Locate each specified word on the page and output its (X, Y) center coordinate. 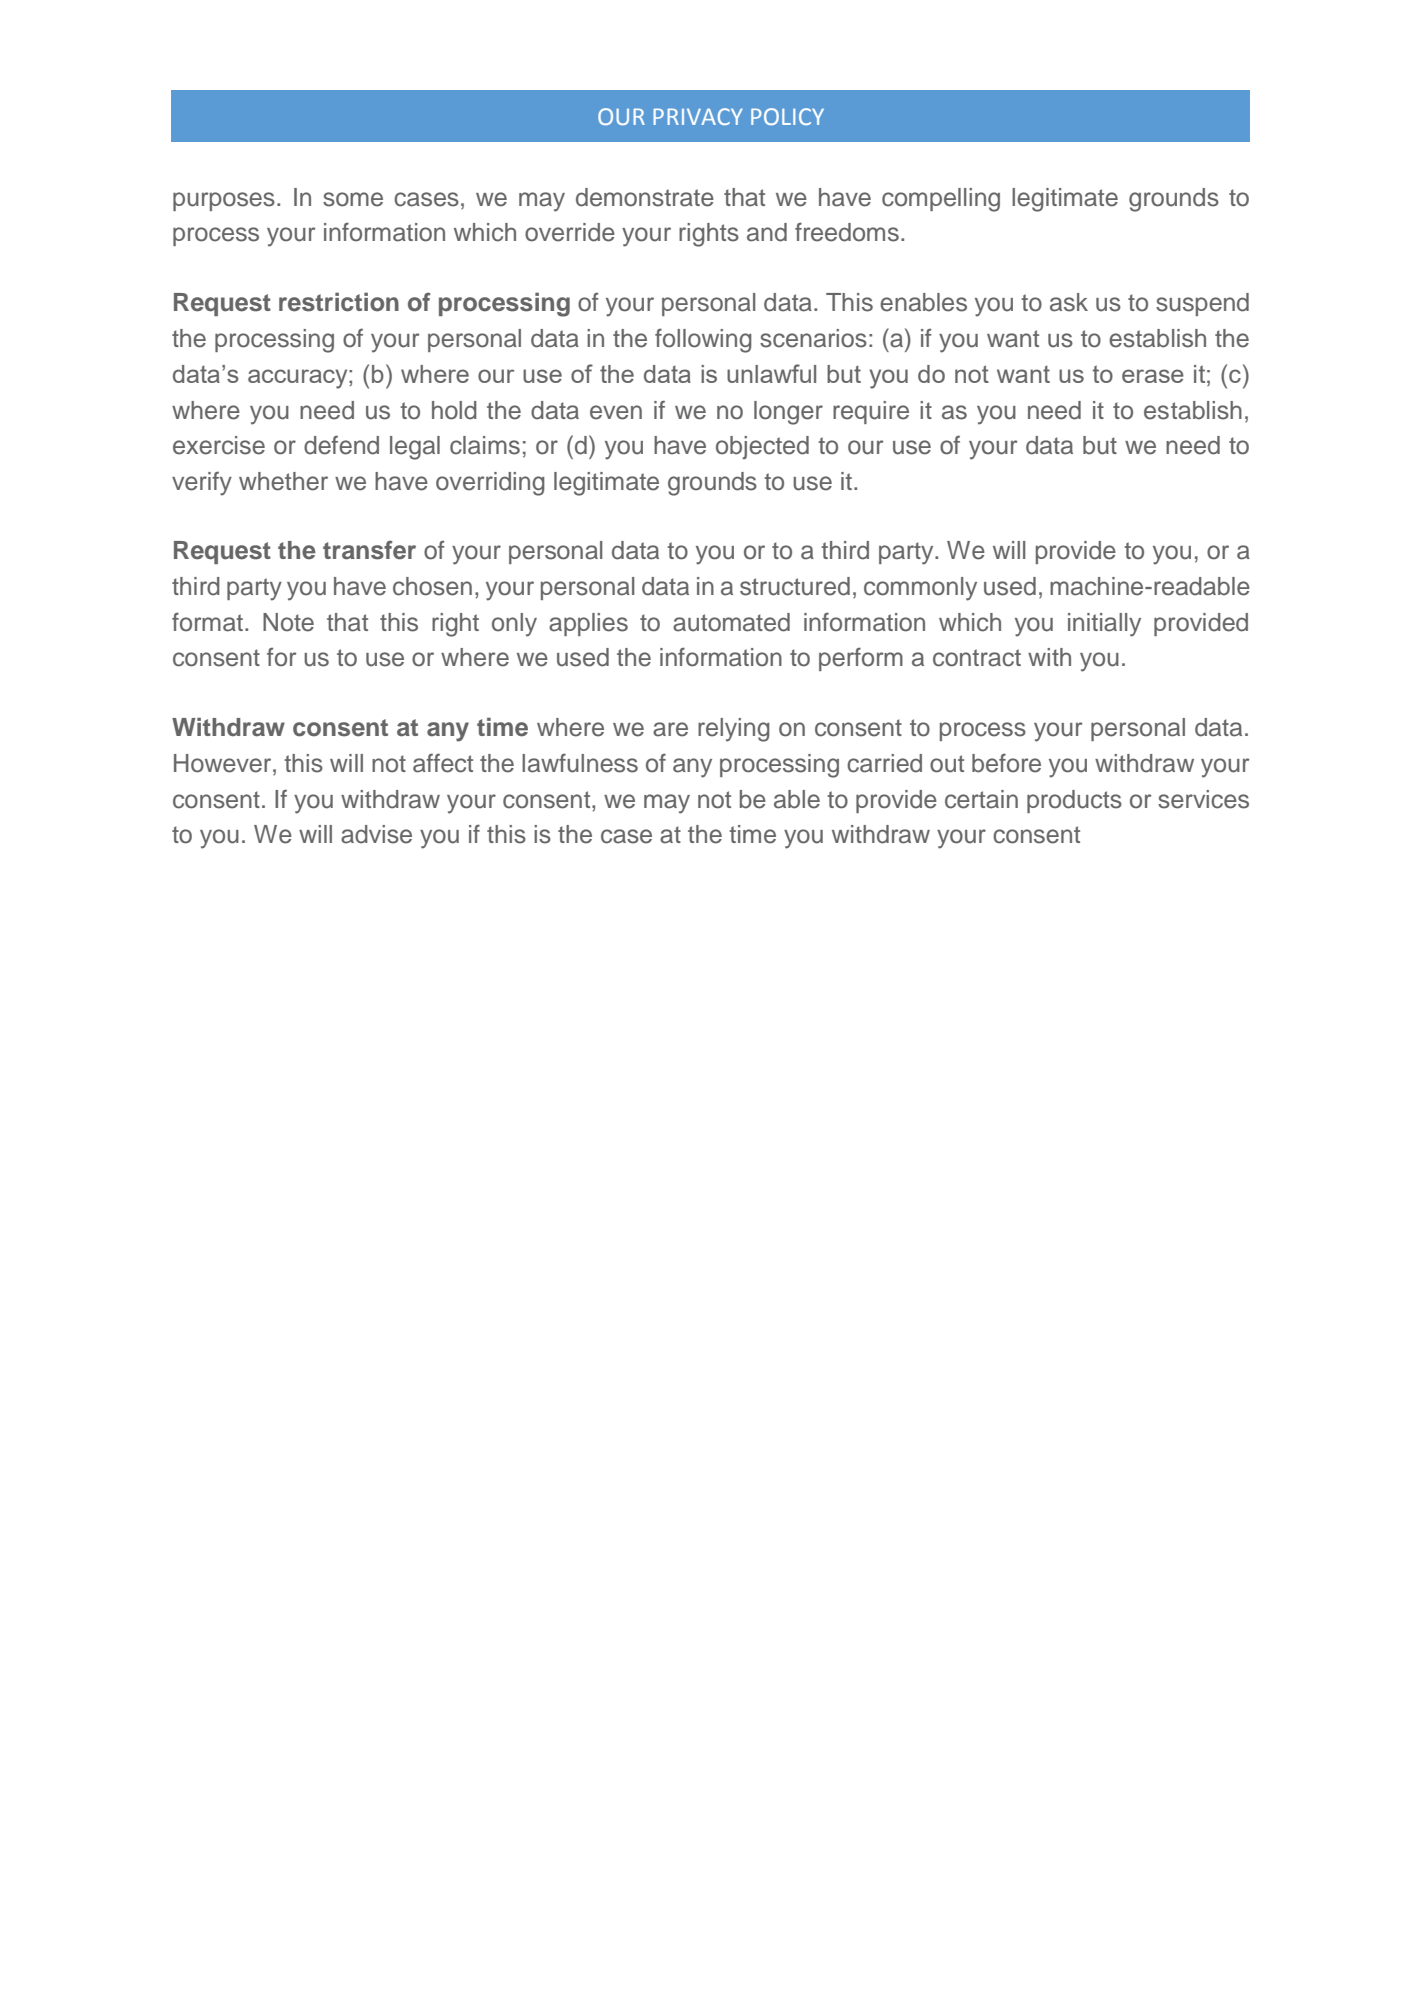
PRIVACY (698, 116)
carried (884, 763)
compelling (941, 200)
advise (376, 834)
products (1074, 801)
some (353, 199)
